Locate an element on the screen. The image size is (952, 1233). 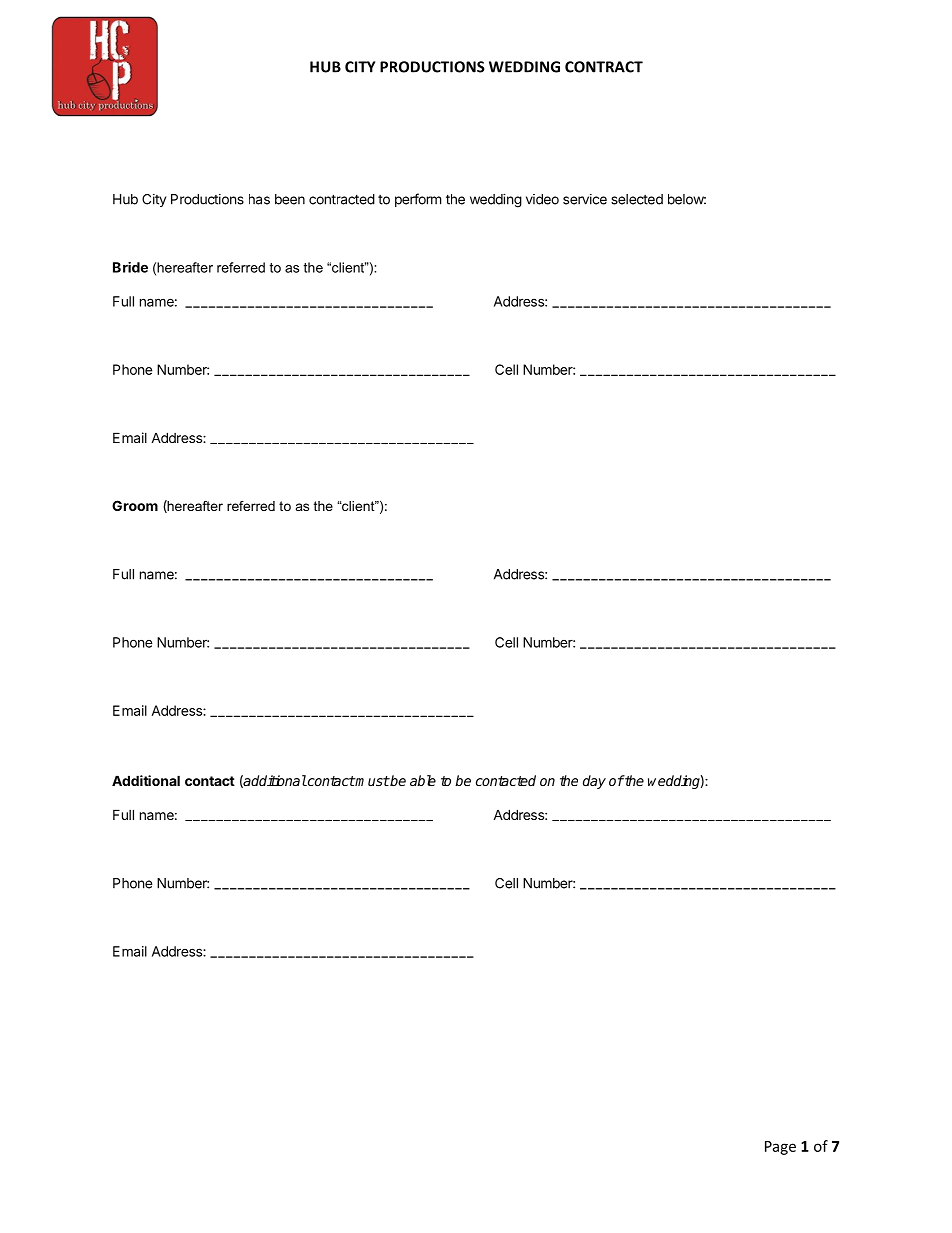
Bride is located at coordinates (130, 267).
